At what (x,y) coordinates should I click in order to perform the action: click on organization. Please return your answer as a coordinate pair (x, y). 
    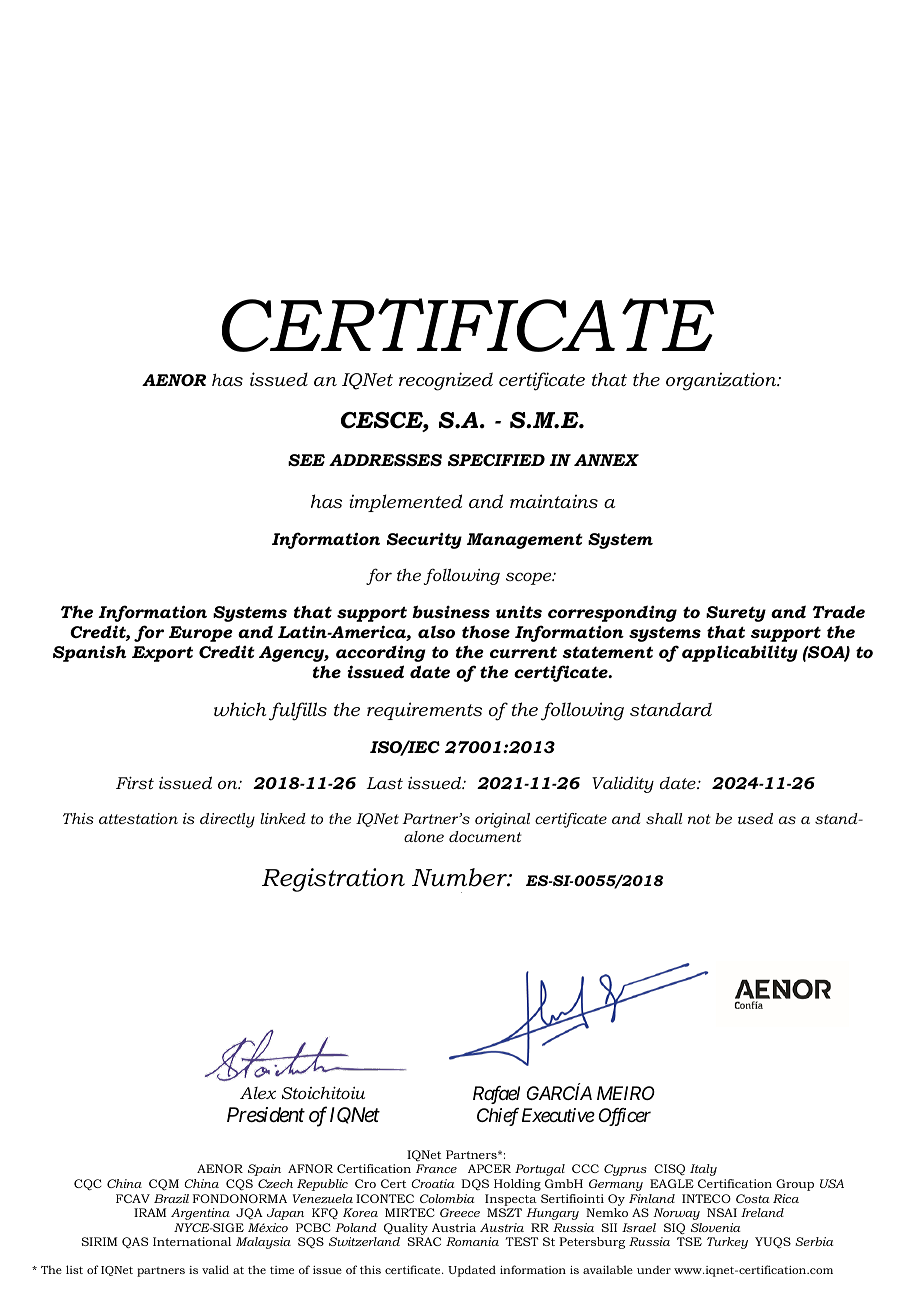
    Looking at the image, I should click on (722, 381).
